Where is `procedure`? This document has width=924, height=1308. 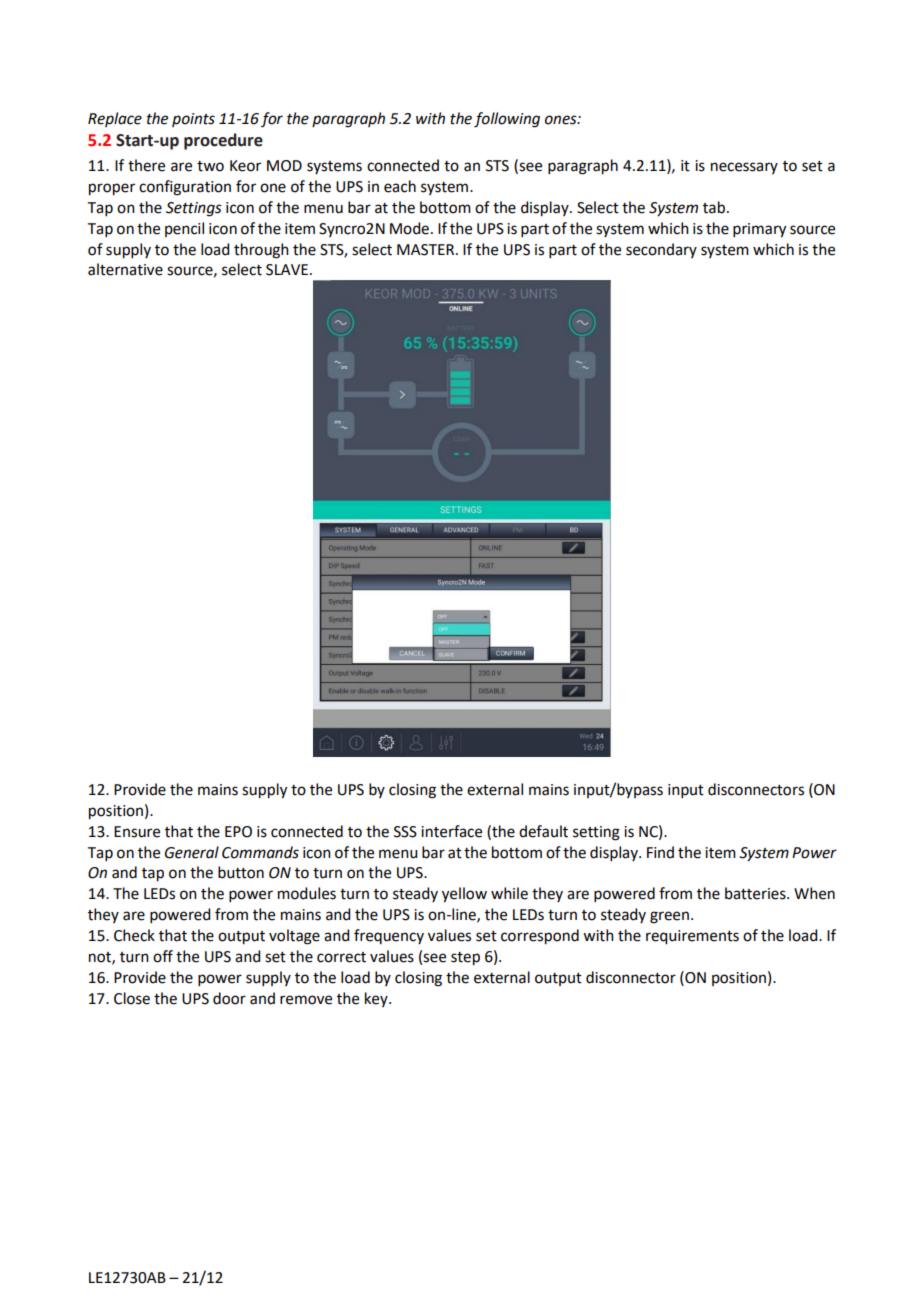 procedure is located at coordinates (223, 141).
